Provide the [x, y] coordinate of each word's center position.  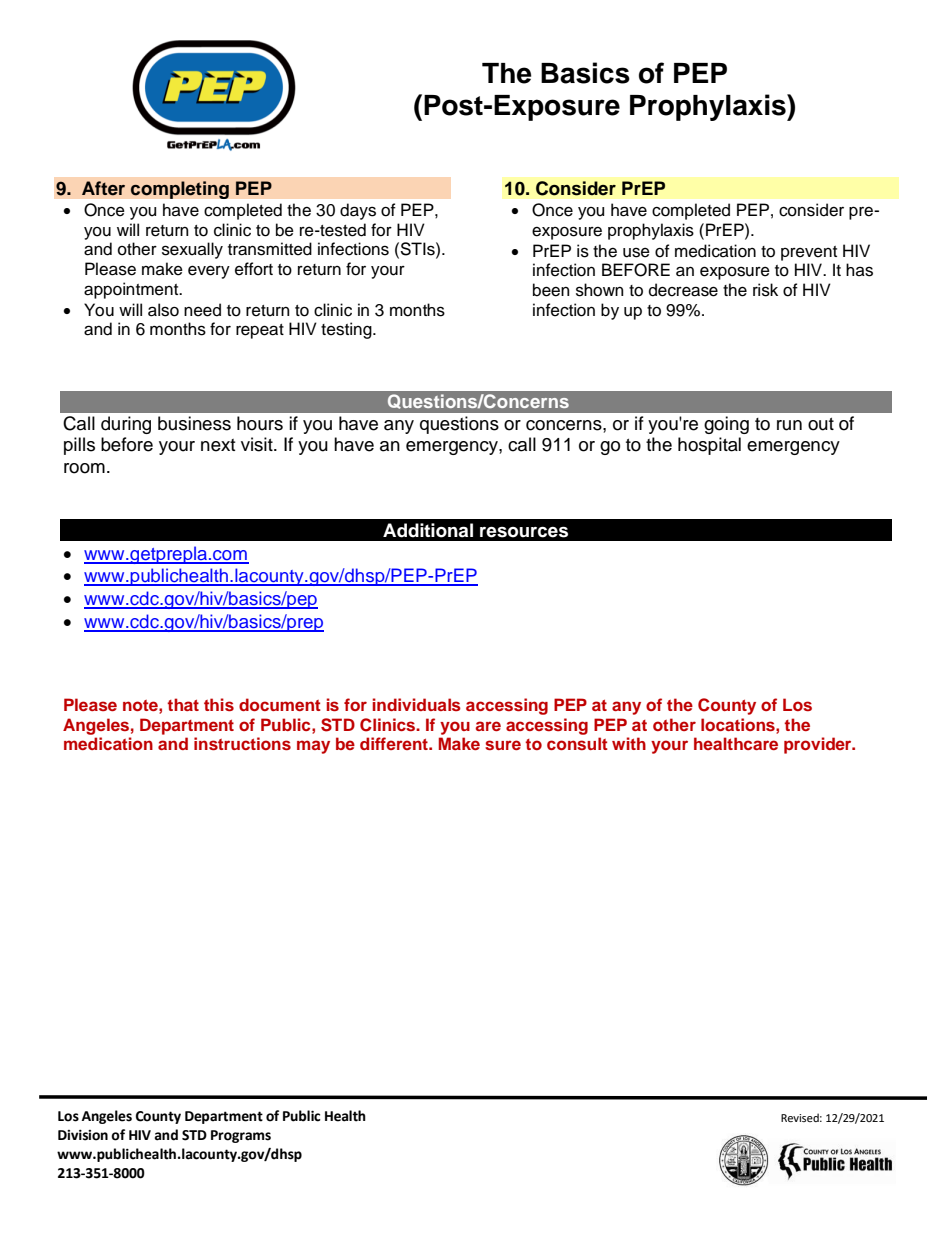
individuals [417, 704]
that [183, 704]
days [358, 211]
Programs [241, 1136]
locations [739, 724]
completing [179, 190]
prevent [809, 253]
